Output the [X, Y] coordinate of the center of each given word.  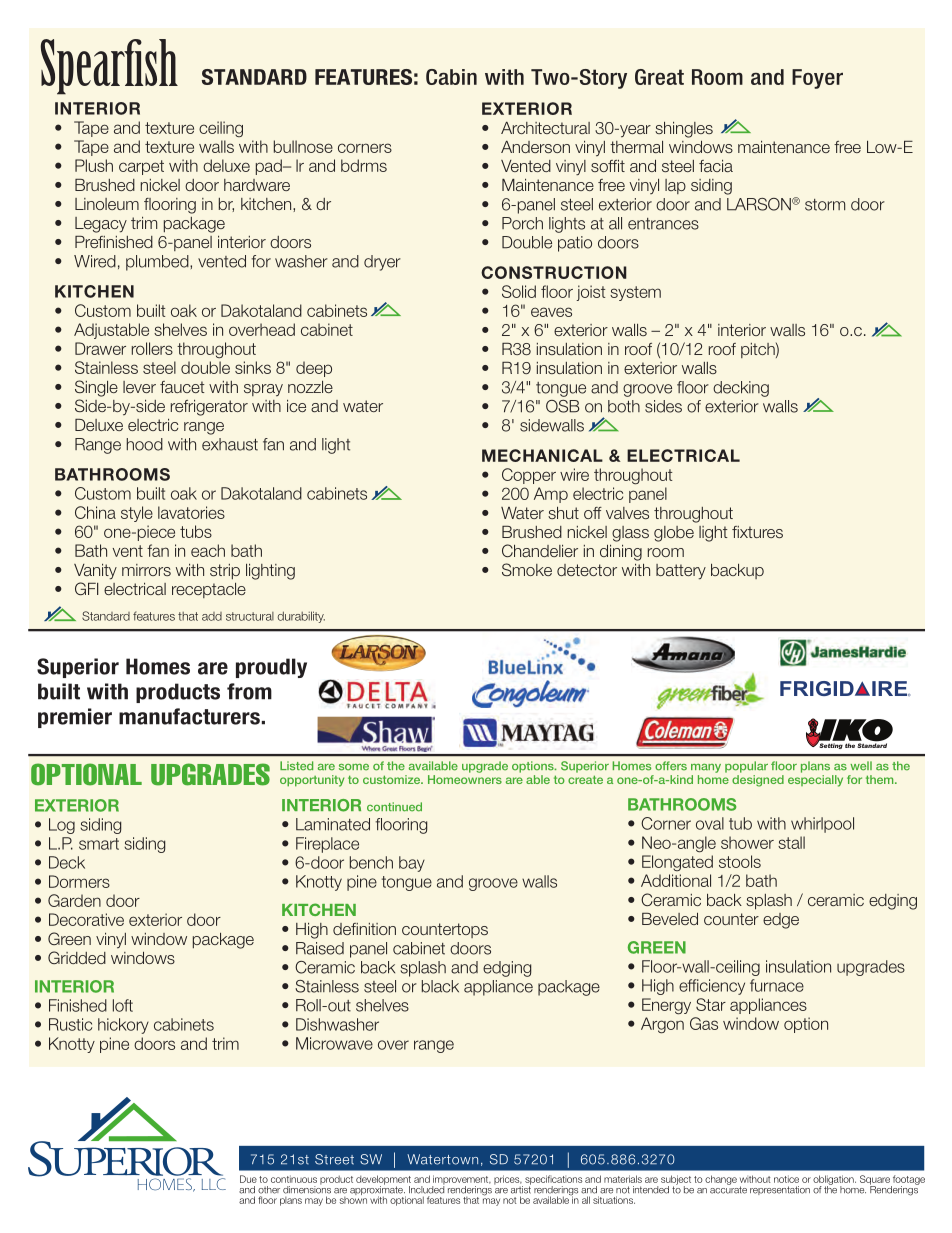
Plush [94, 165]
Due [248, 1179]
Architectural [545, 128]
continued [394, 807]
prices [508, 1180]
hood [144, 444]
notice [786, 1179]
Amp [551, 495]
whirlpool [822, 825]
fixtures [757, 532]
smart [99, 844]
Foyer [817, 79]
